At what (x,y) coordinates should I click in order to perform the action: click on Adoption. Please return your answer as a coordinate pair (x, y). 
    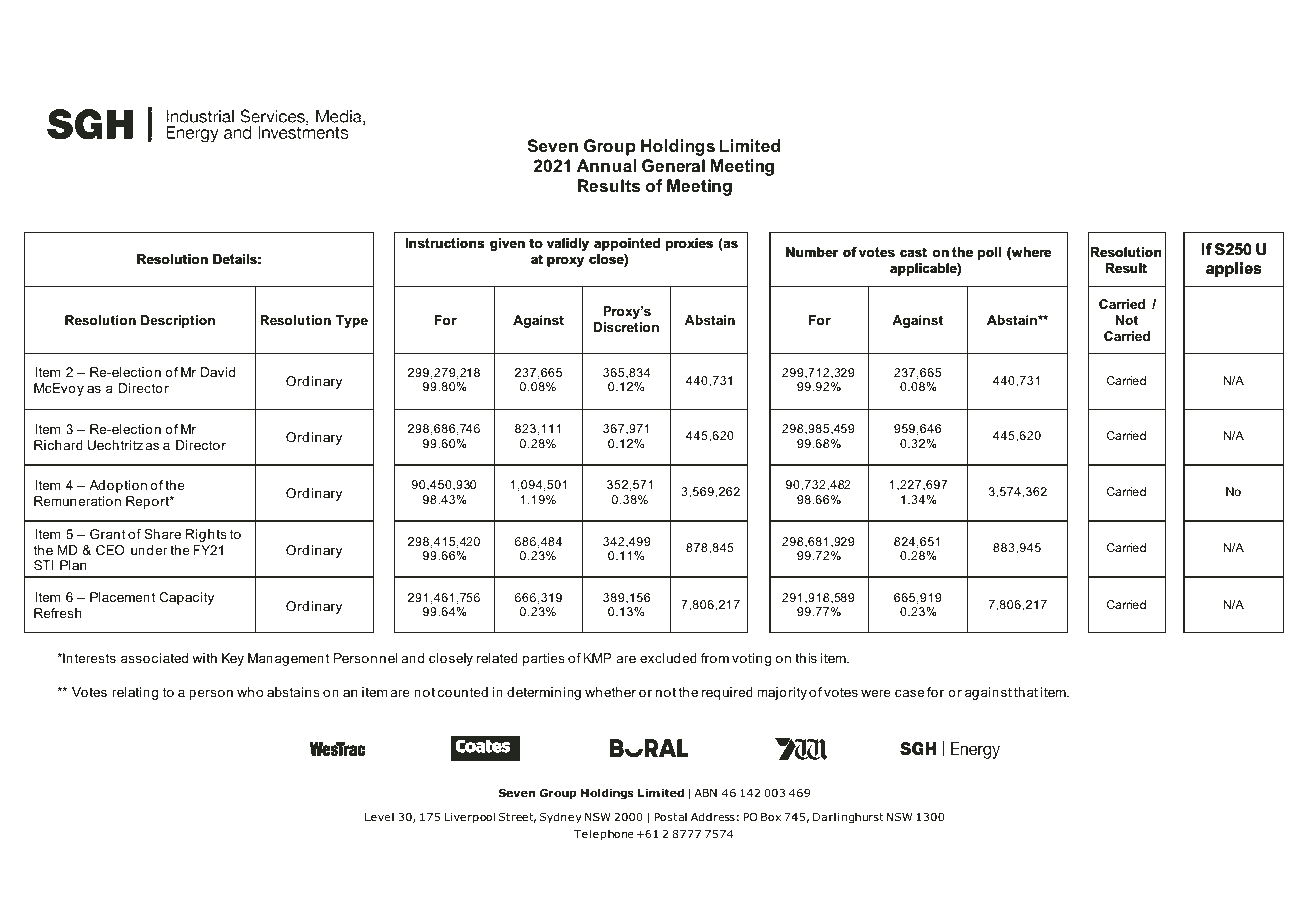
    Looking at the image, I should click on (118, 486).
